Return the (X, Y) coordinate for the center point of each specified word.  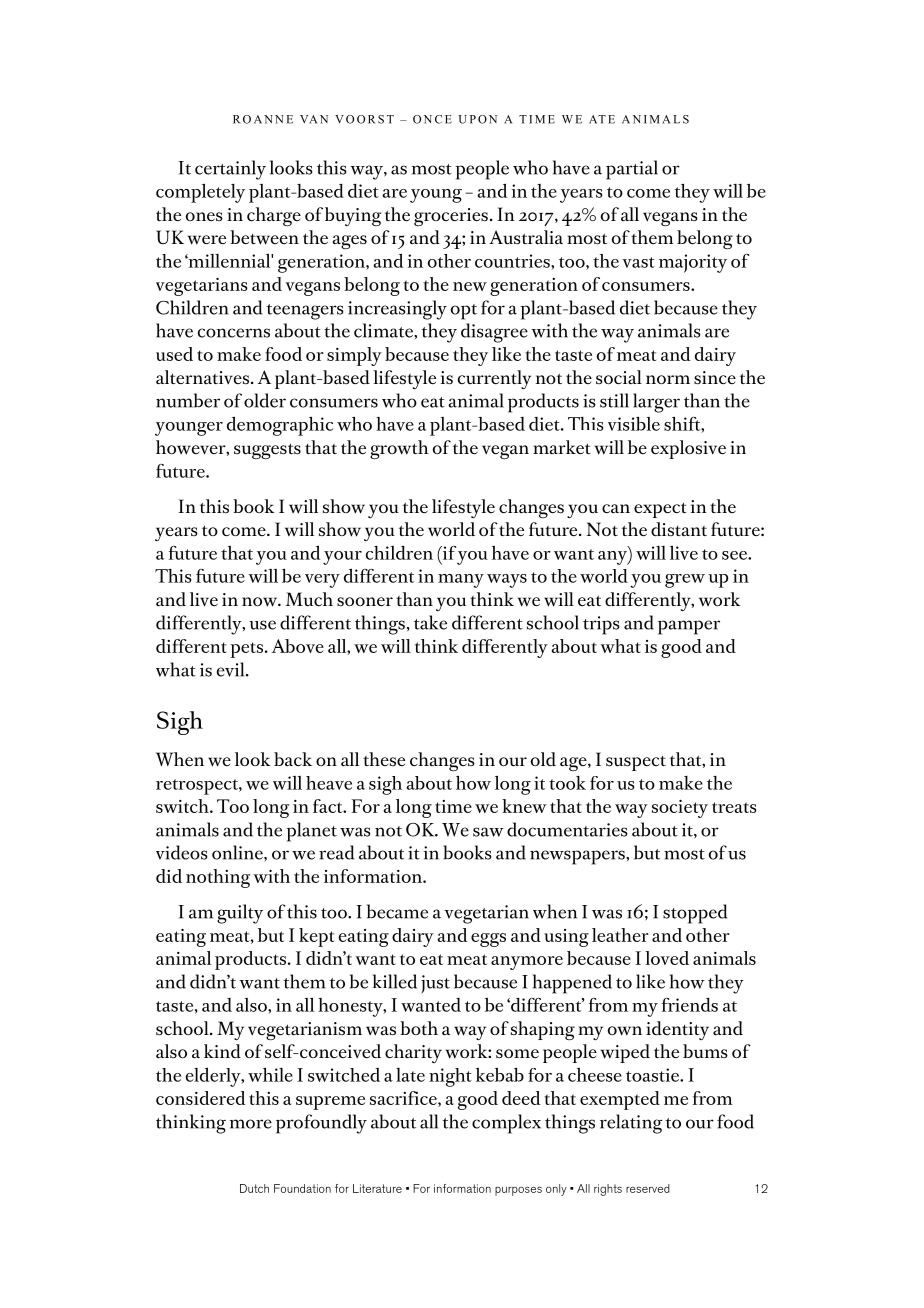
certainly (230, 170)
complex (506, 1124)
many (461, 581)
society (680, 809)
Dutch (254, 1188)
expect (660, 510)
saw (488, 832)
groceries (451, 217)
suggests (267, 451)
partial (632, 170)
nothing (218, 878)
